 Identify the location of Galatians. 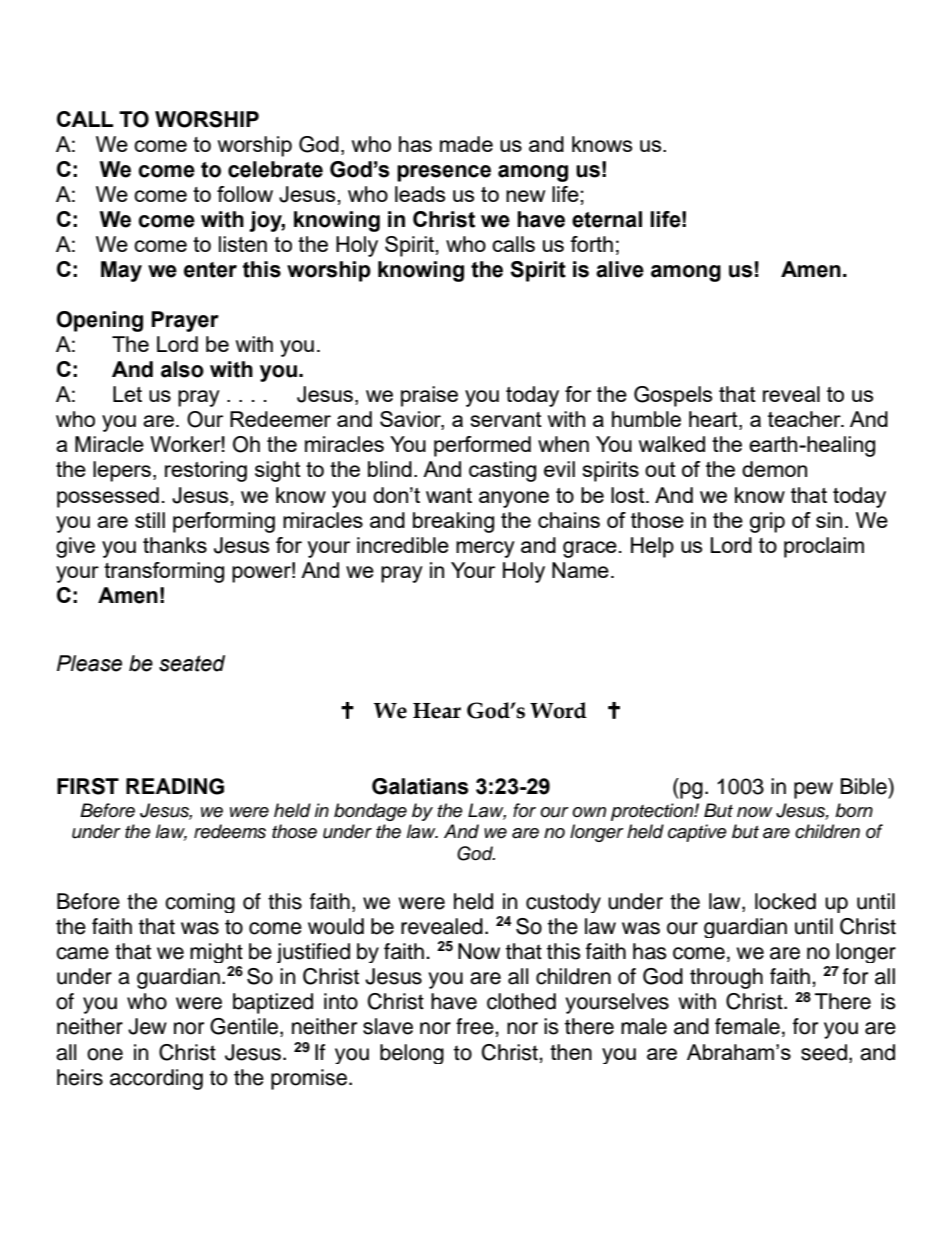
(420, 786).
